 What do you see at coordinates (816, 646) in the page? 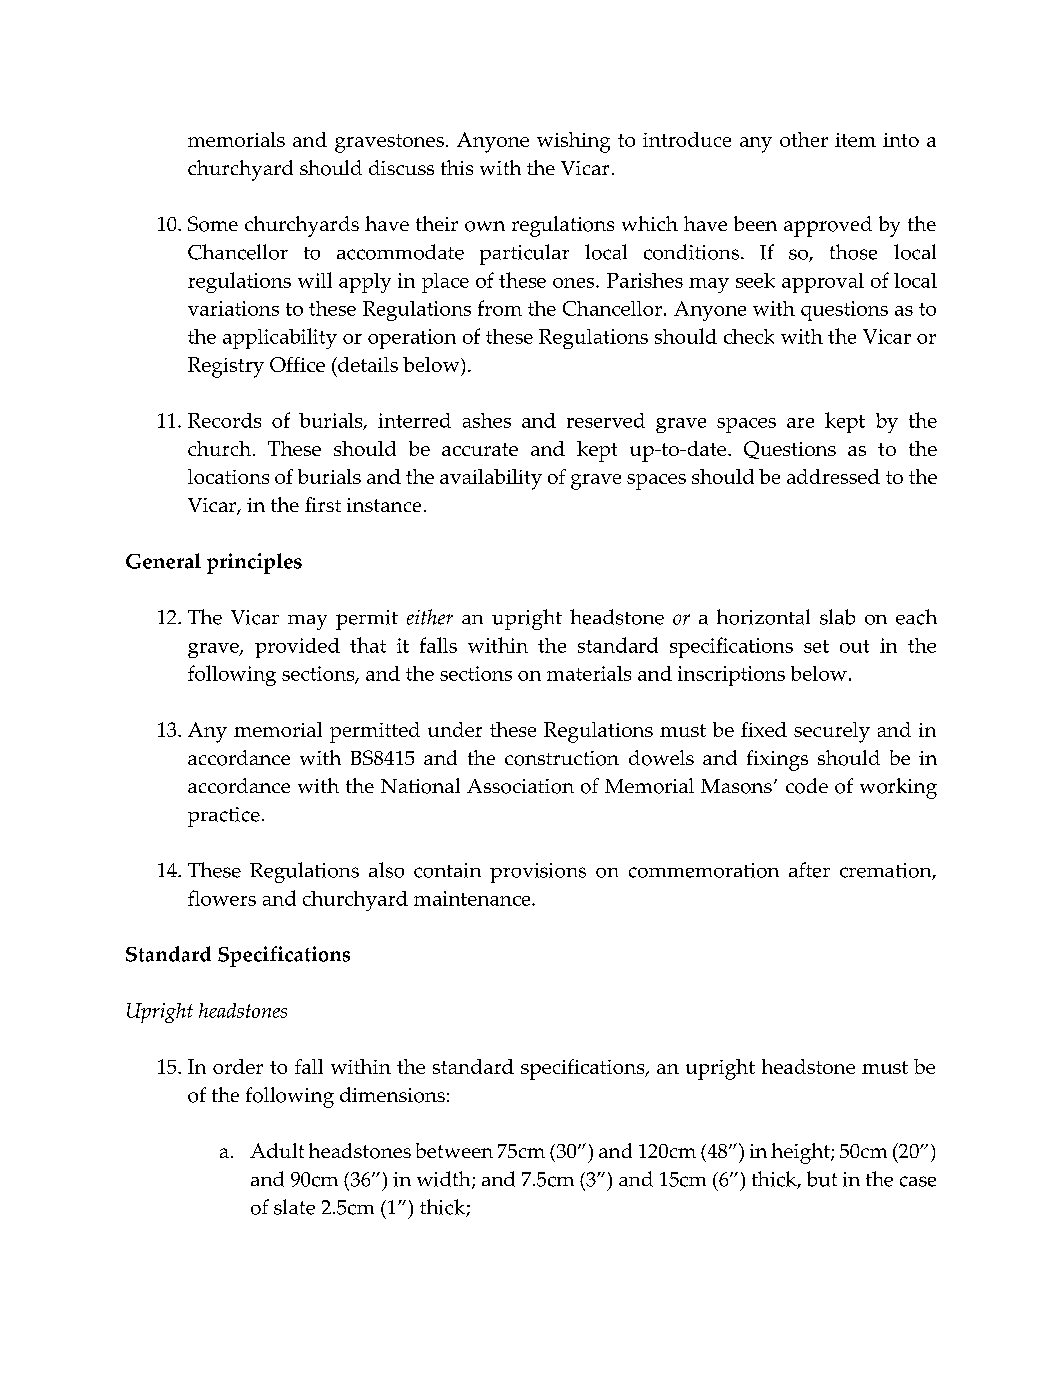
I see `set` at bounding box center [816, 646].
